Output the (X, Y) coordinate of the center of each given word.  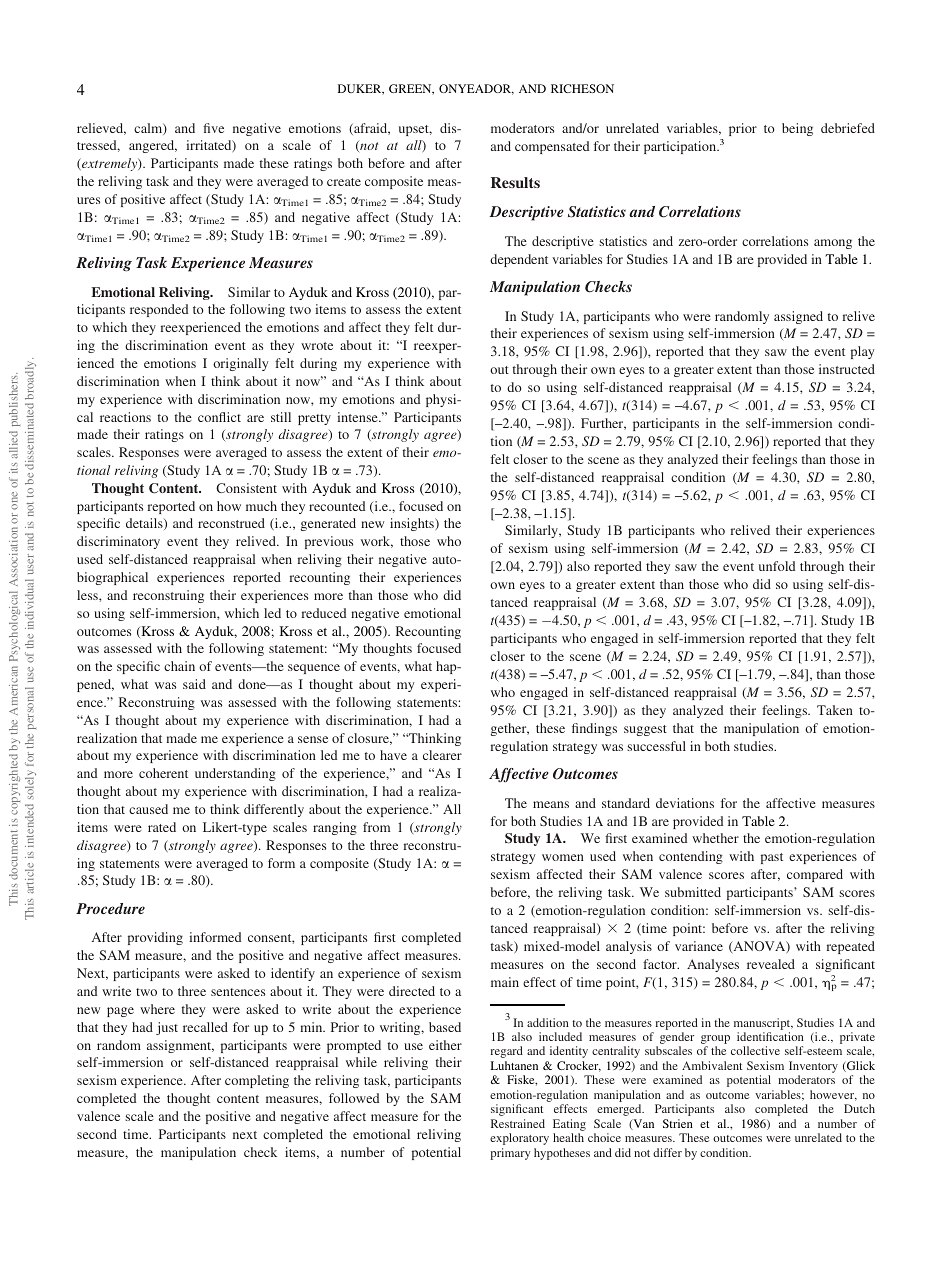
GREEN (411, 89)
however (833, 1095)
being (797, 129)
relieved (101, 129)
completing (257, 1081)
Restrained (518, 1123)
